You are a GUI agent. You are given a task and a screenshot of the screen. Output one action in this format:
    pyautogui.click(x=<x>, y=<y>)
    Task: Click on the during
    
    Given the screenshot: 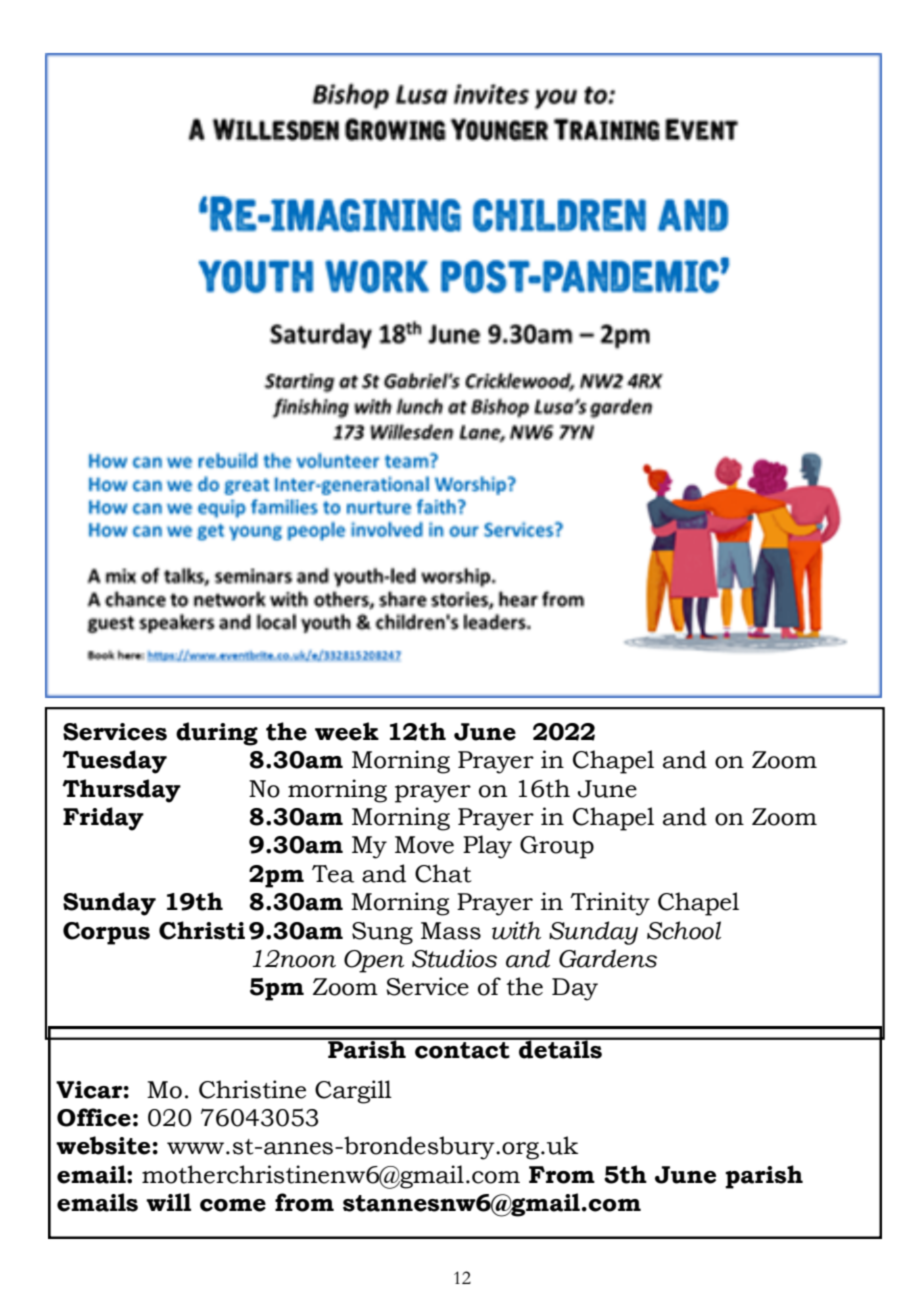 What is the action you would take?
    pyautogui.click(x=217, y=734)
